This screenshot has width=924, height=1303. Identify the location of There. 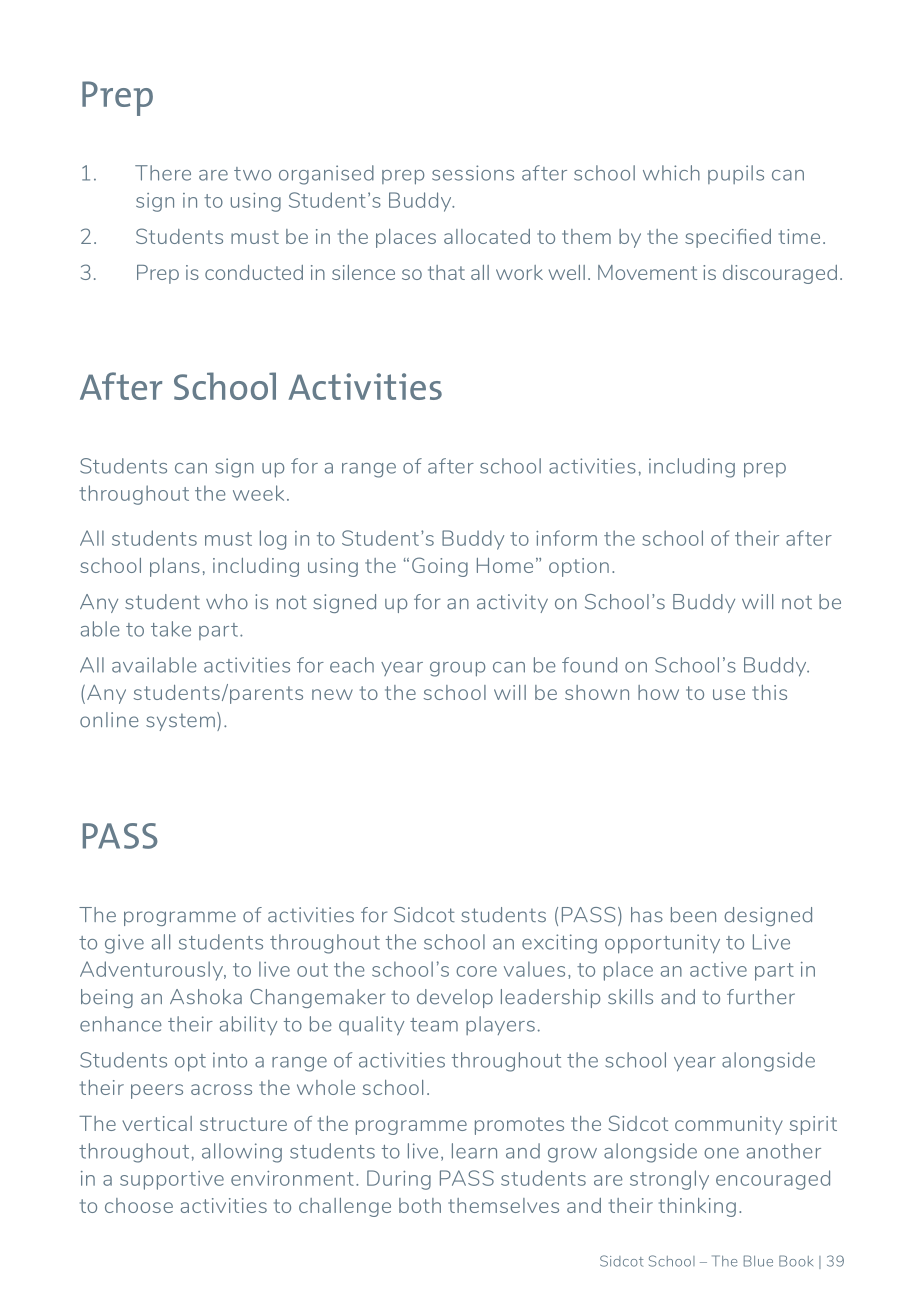
(163, 173).
